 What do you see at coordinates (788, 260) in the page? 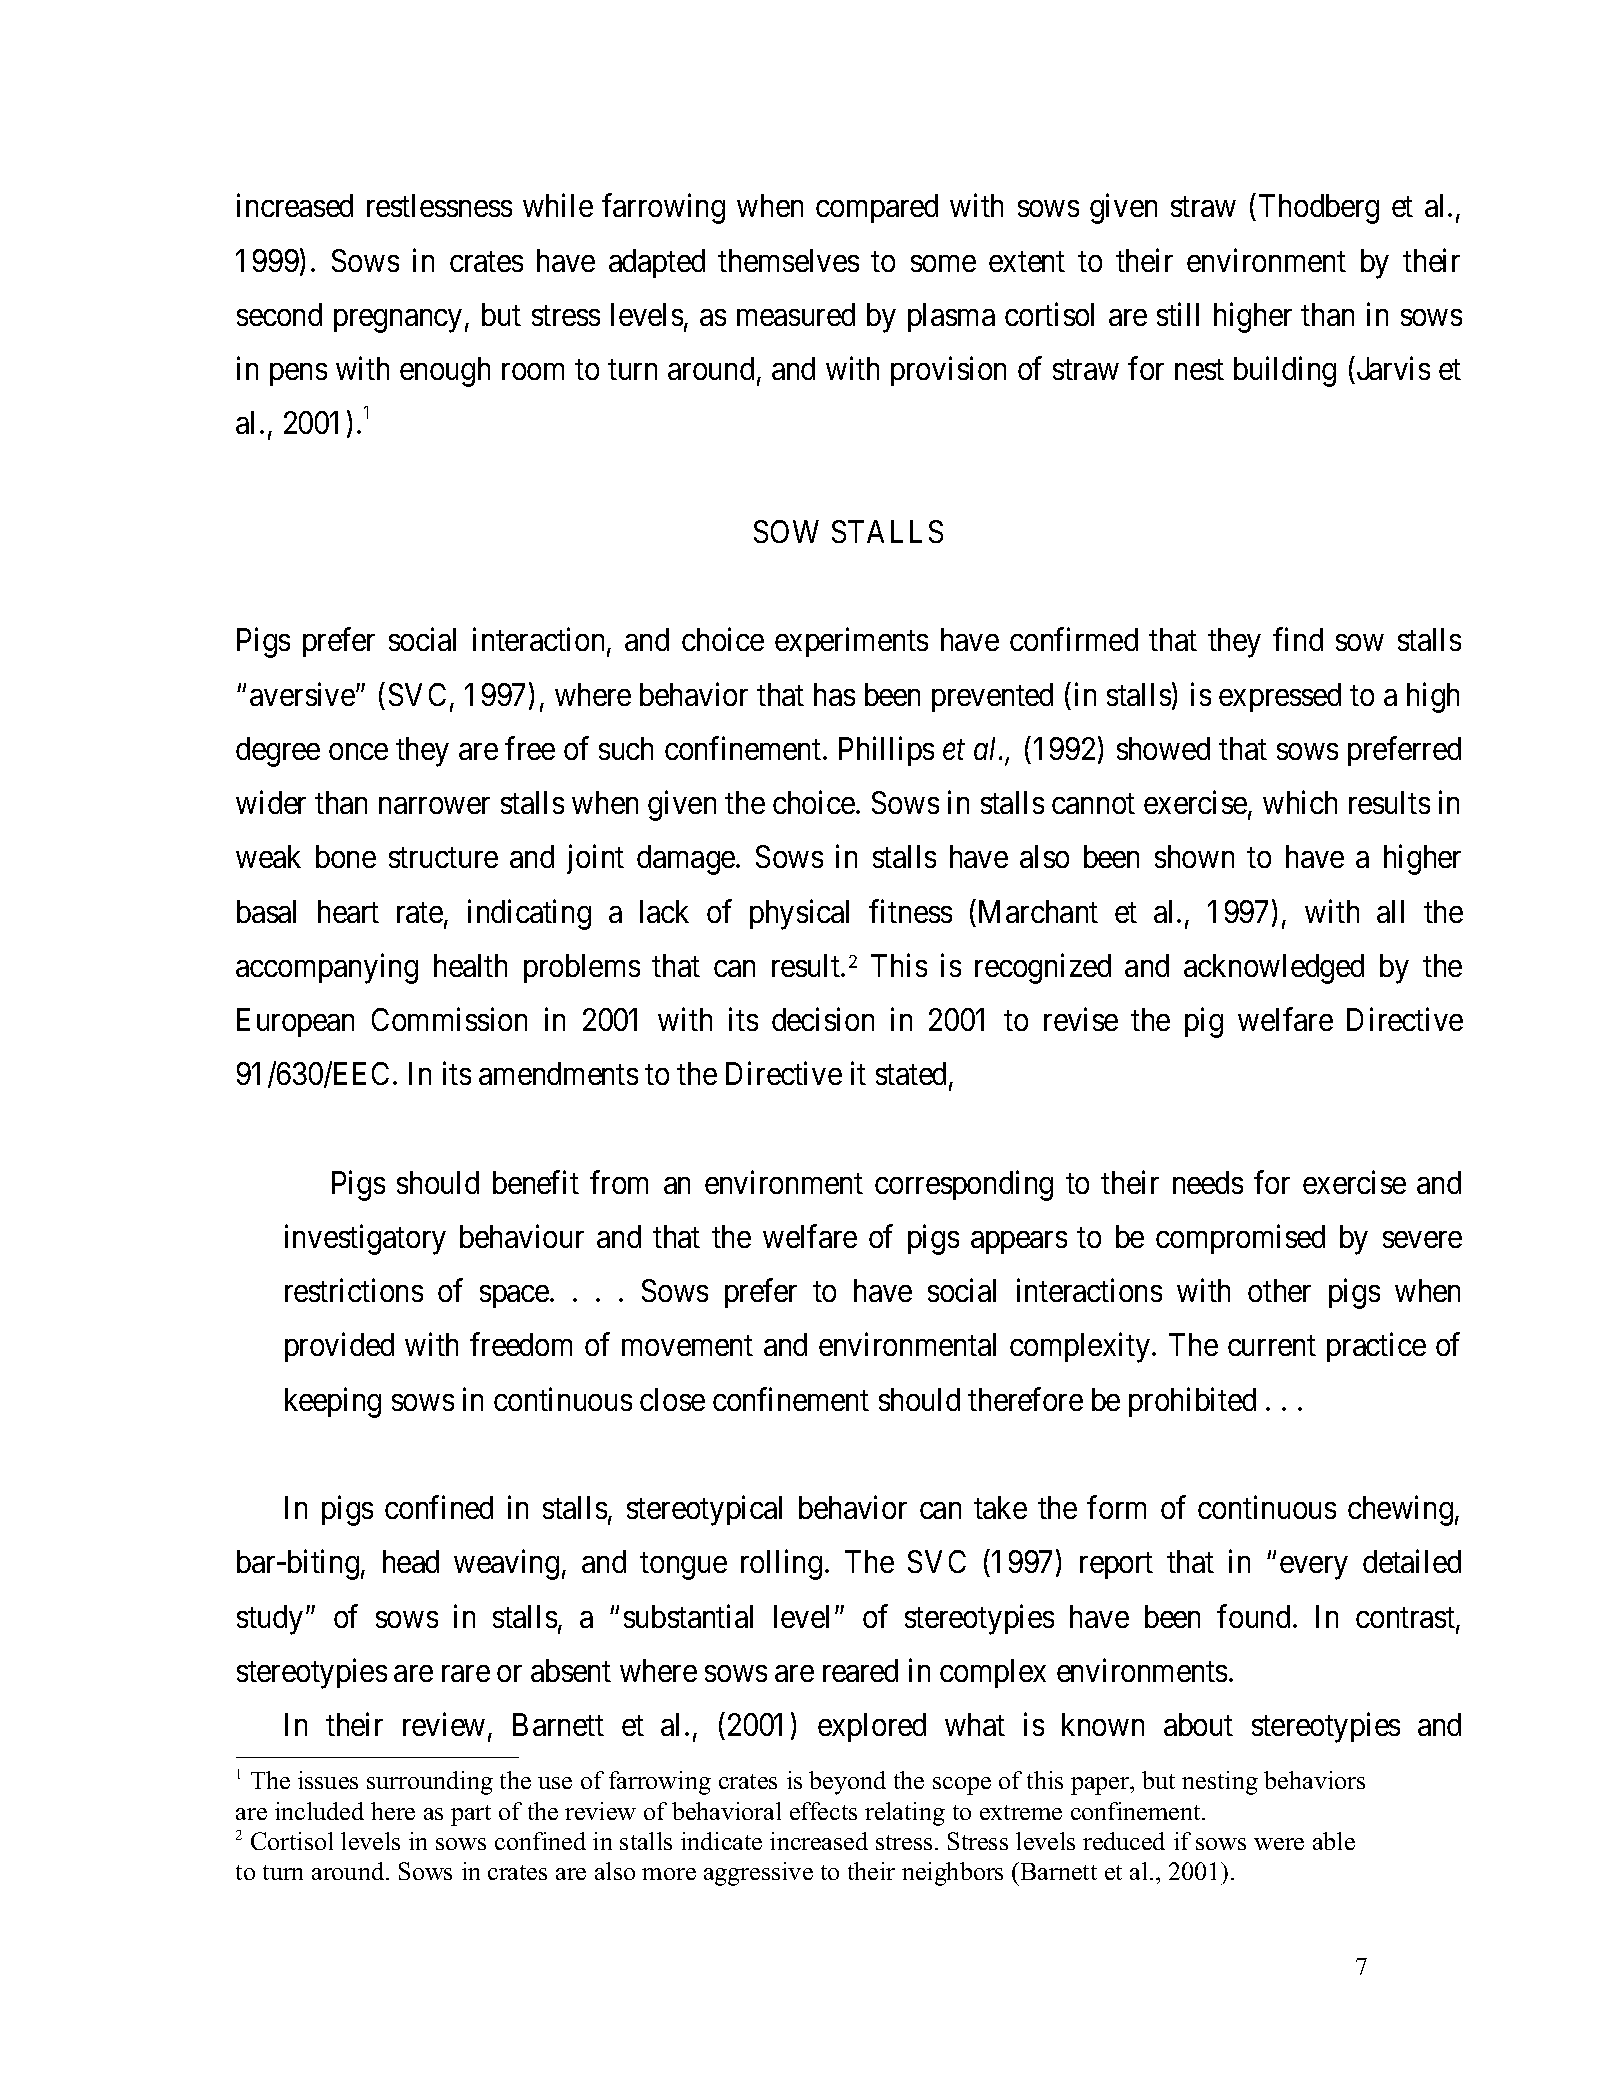
I see `themselves` at bounding box center [788, 260].
